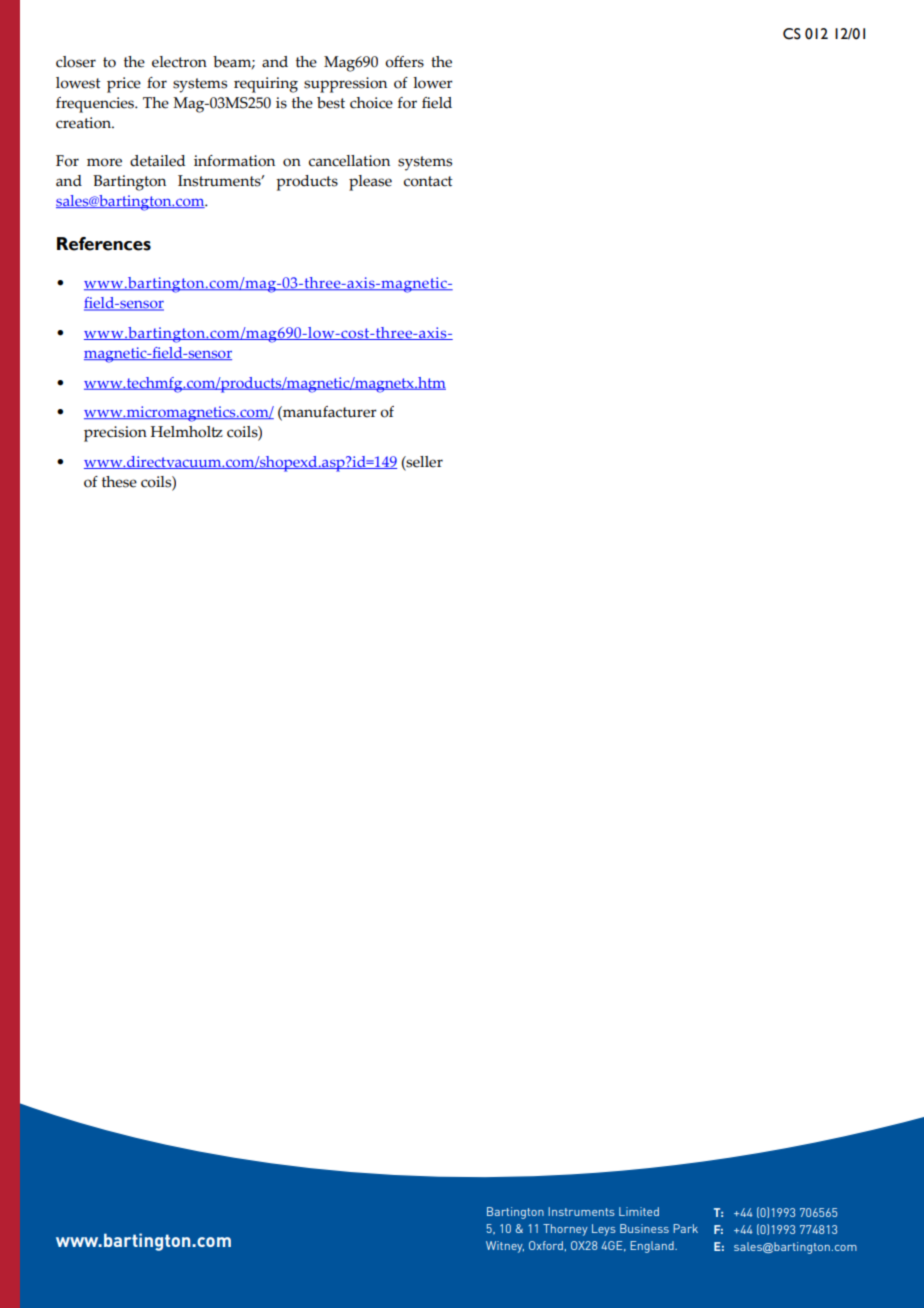 The width and height of the document is (924, 1308). What do you see at coordinates (644, 1228) in the document?
I see `Business` at bounding box center [644, 1228].
